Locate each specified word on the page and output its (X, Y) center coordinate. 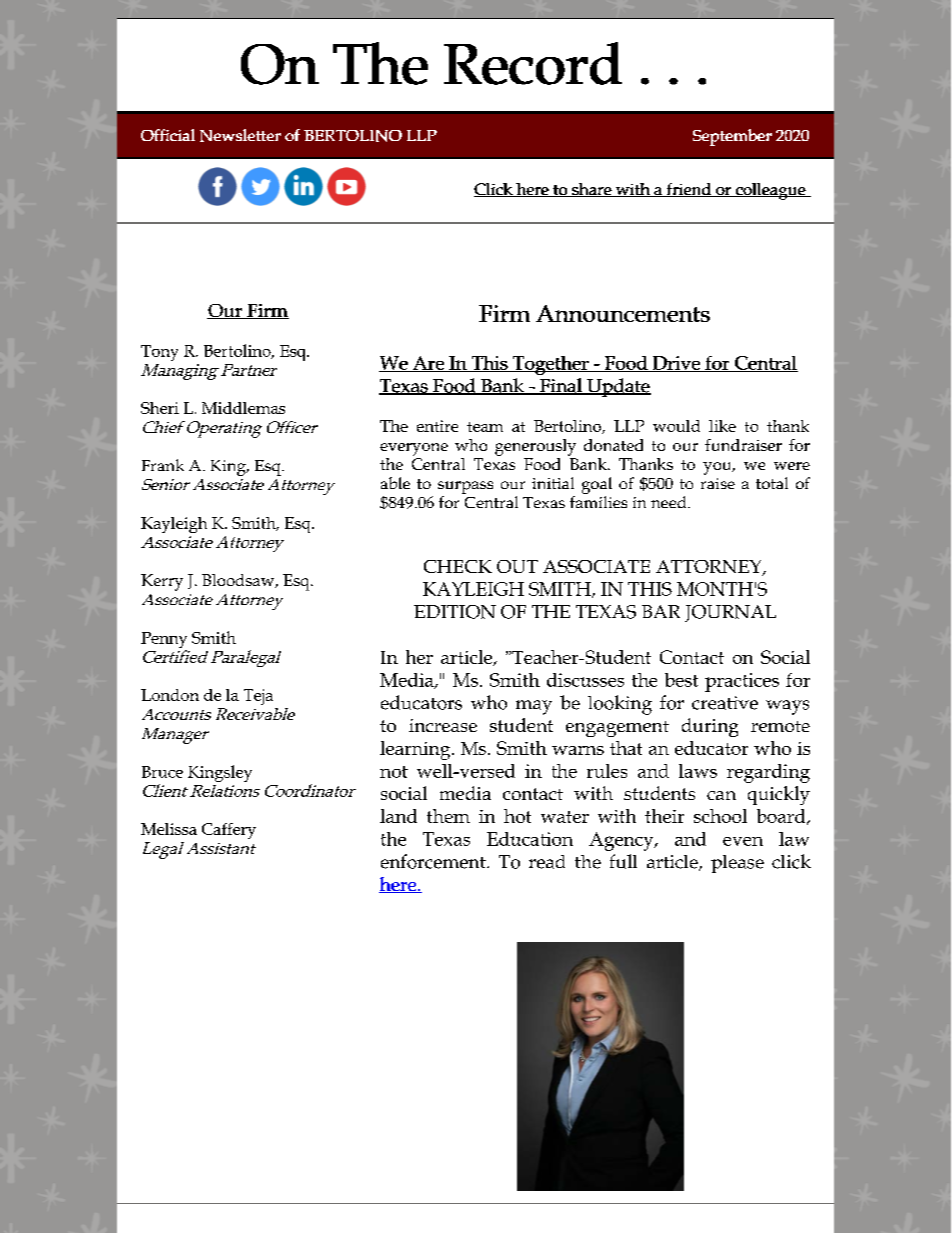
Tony (159, 353)
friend (689, 190)
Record (533, 63)
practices (742, 682)
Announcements (623, 313)
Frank (163, 465)
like (722, 426)
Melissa (169, 829)
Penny (164, 641)
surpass (465, 487)
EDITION (455, 612)
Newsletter (240, 135)
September (732, 137)
